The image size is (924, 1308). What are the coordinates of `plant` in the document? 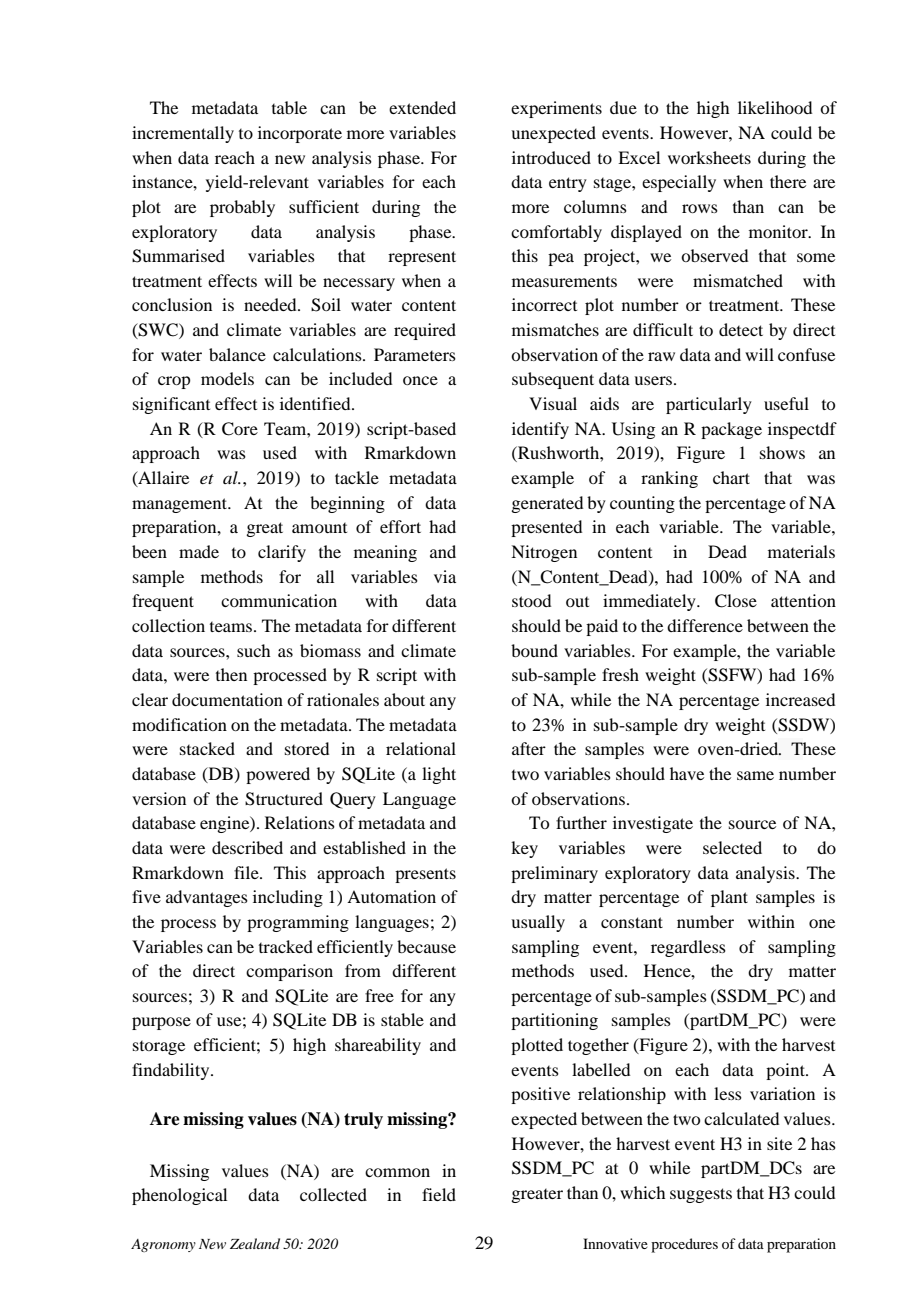 It's located at (729, 898).
